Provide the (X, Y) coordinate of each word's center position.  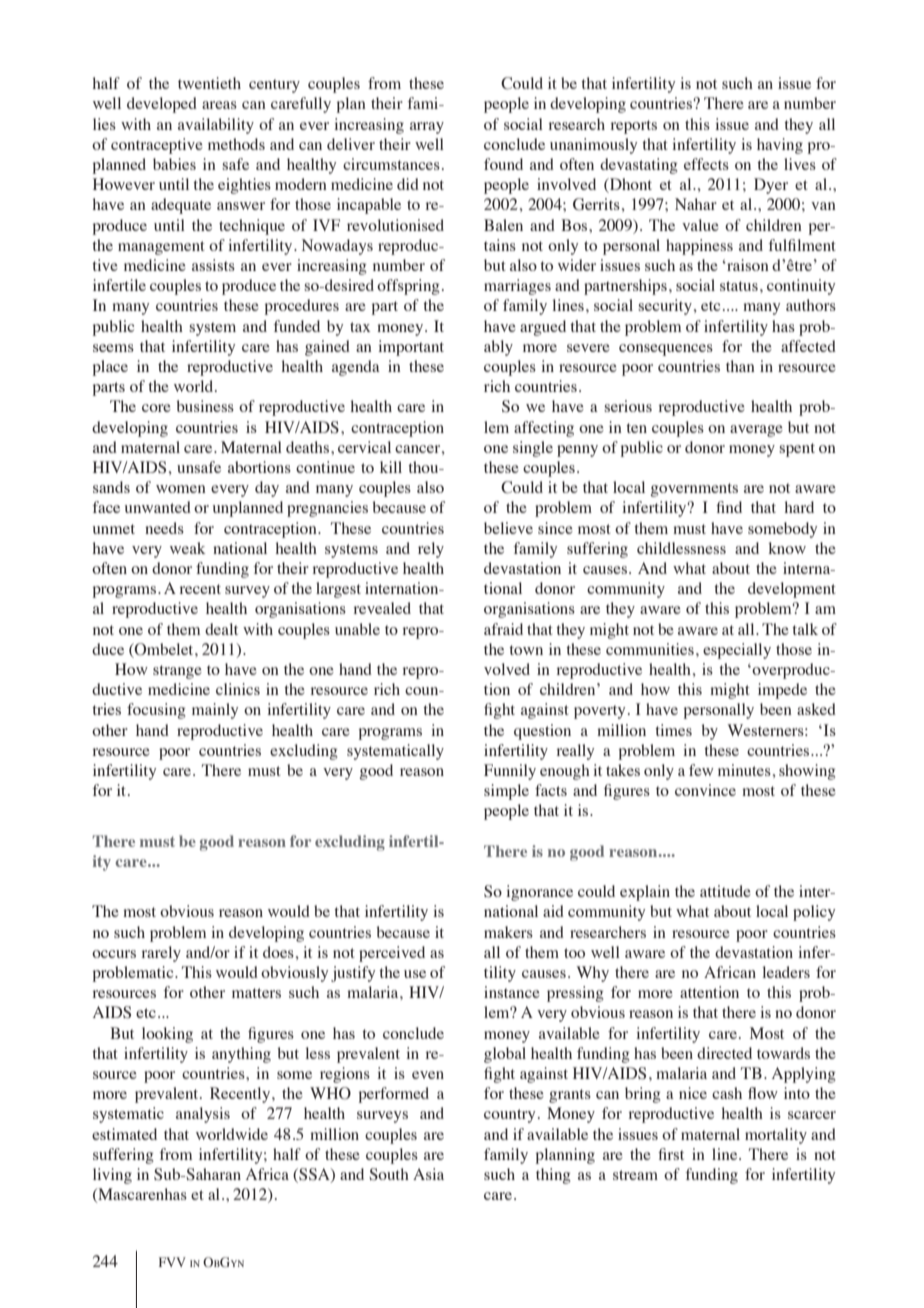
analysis (203, 1115)
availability (216, 126)
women (181, 489)
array (427, 128)
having (780, 146)
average (756, 431)
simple (506, 792)
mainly (215, 711)
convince (705, 790)
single (533, 449)
